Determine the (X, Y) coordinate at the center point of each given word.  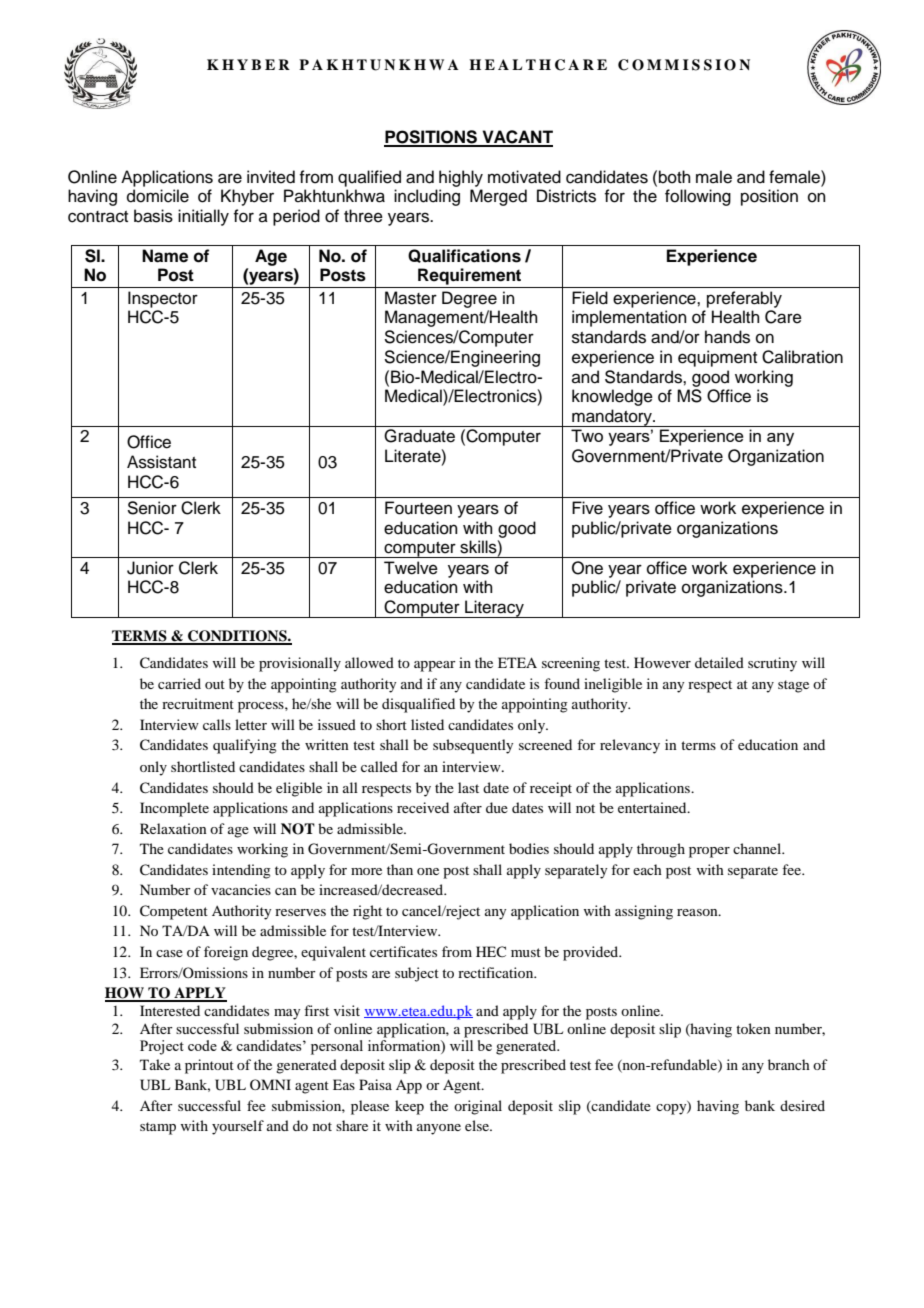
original (478, 1107)
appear (435, 666)
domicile (158, 196)
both (675, 177)
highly (461, 178)
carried (179, 683)
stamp (158, 1128)
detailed (719, 662)
